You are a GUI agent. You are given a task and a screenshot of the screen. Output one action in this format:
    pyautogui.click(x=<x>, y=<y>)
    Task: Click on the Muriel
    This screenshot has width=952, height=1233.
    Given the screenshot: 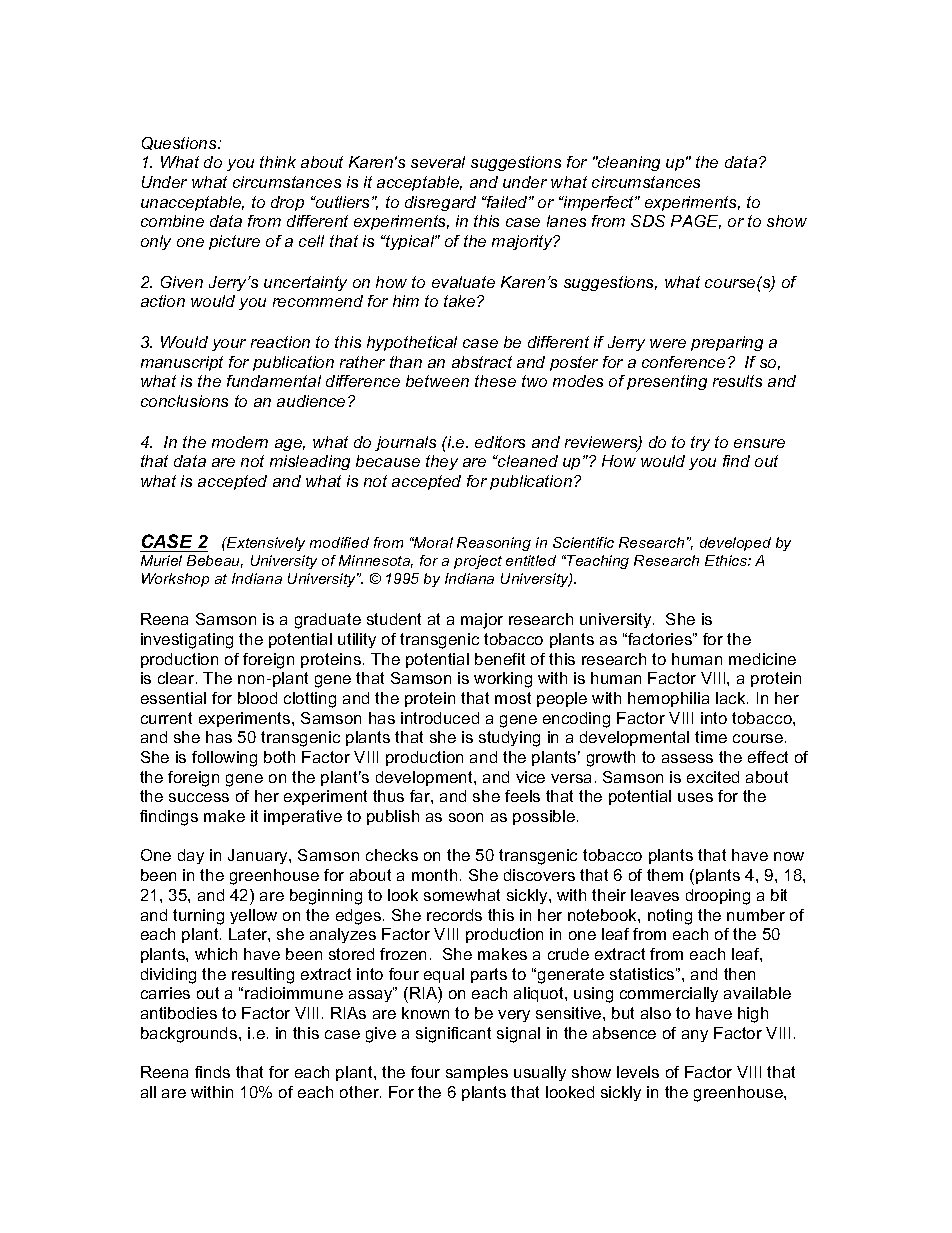 What is the action you would take?
    pyautogui.click(x=161, y=560)
